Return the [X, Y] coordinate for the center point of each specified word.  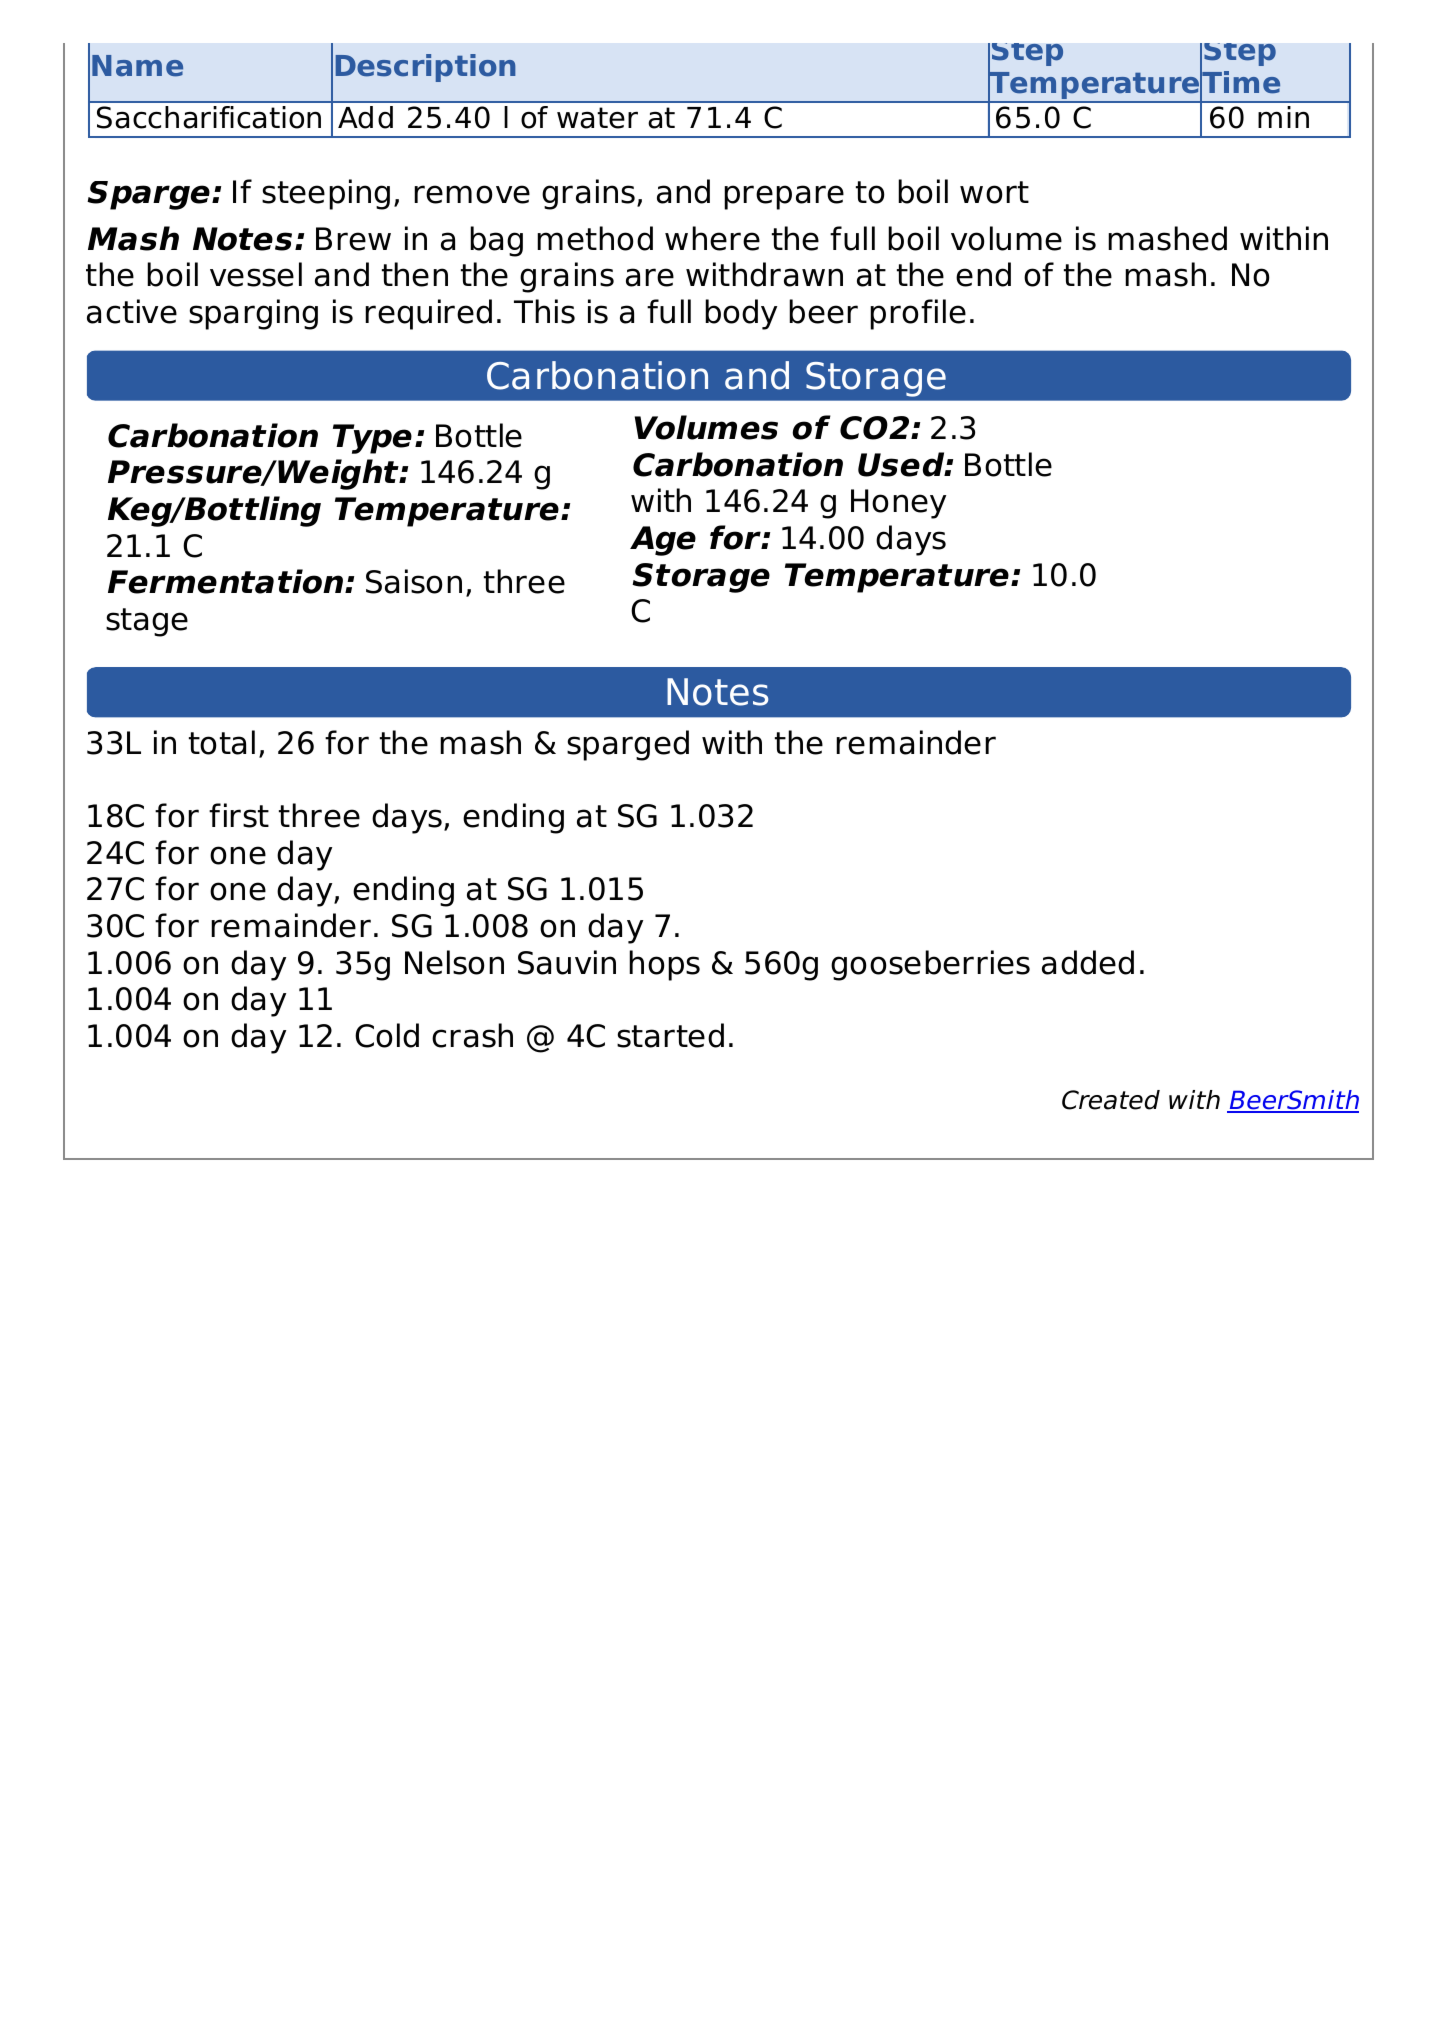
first [239, 815]
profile [918, 314]
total [222, 742]
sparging [253, 314]
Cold [387, 1035]
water [597, 118]
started [670, 1035]
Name [137, 66]
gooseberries [930, 965]
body [741, 314]
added [1088, 962]
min [1283, 117]
